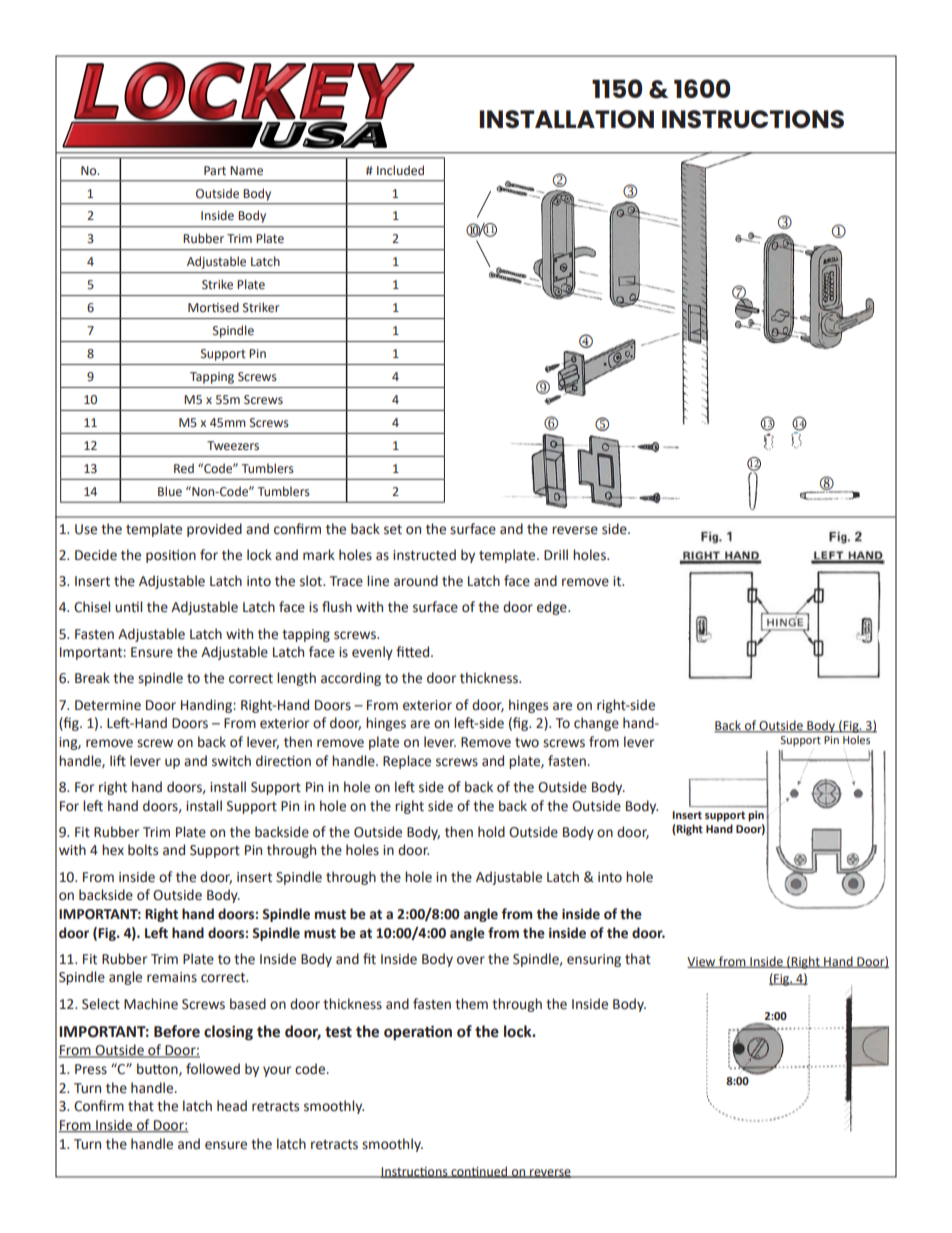 The image size is (952, 1233). I want to click on Red, so click(184, 468).
